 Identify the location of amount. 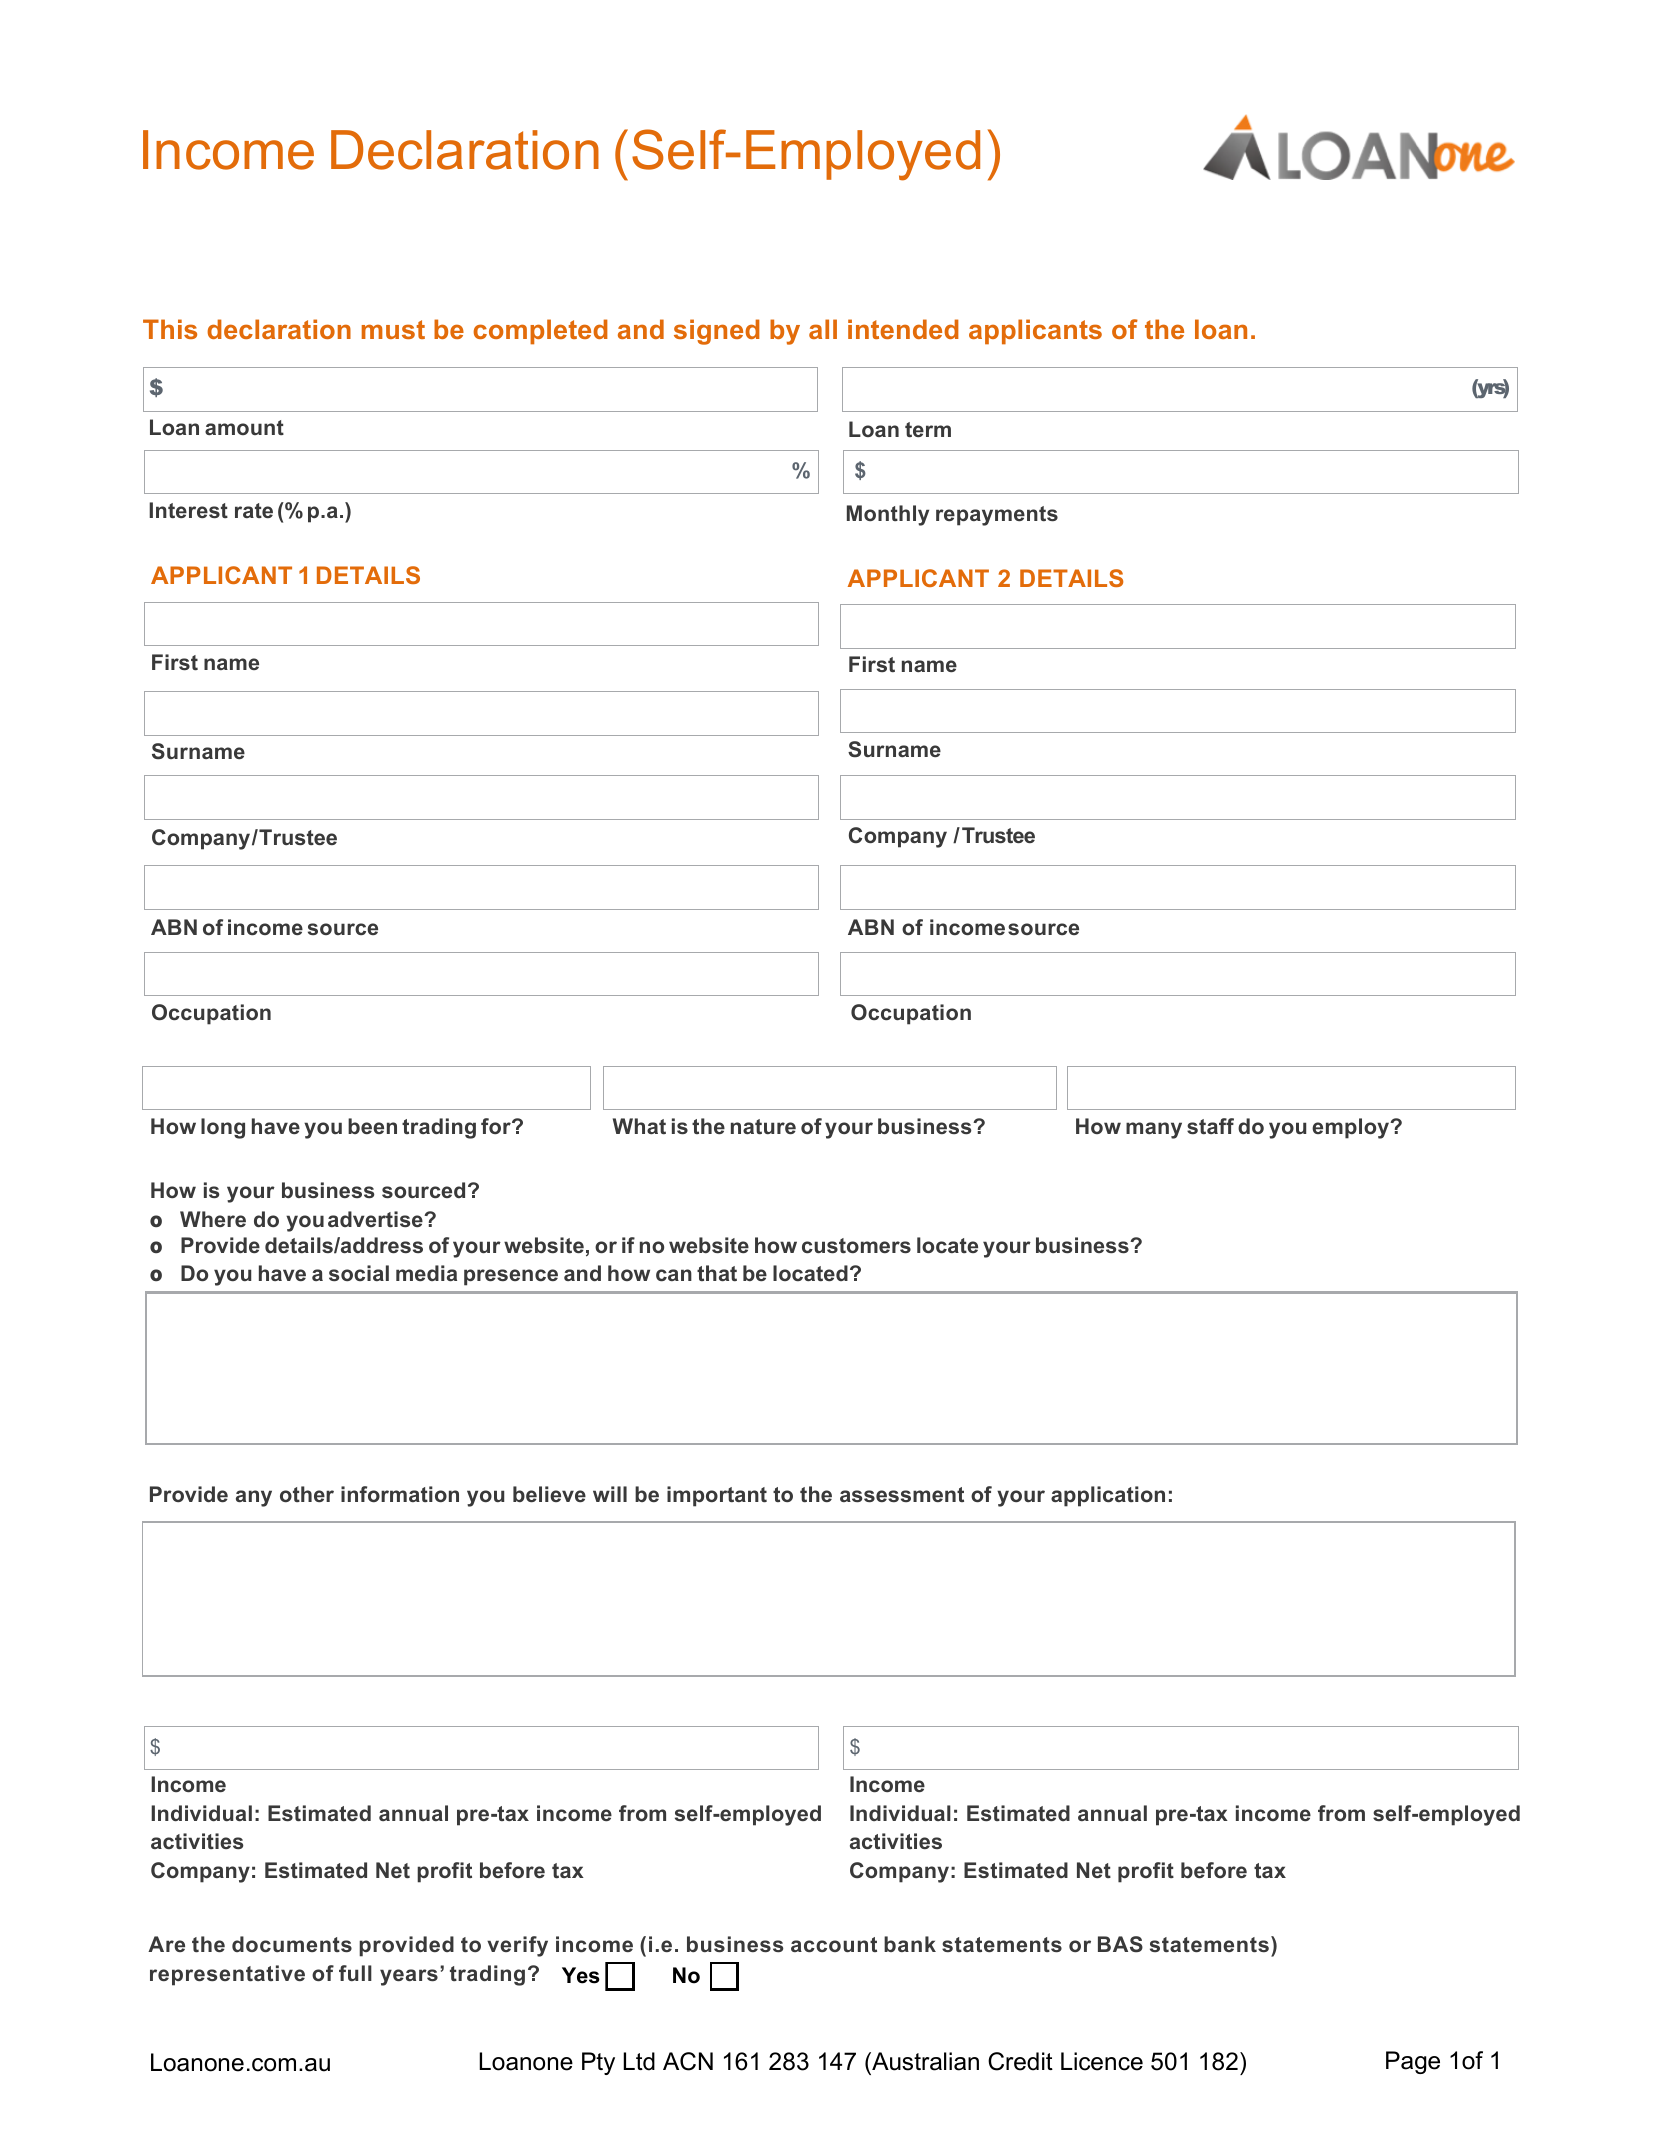
(244, 427).
